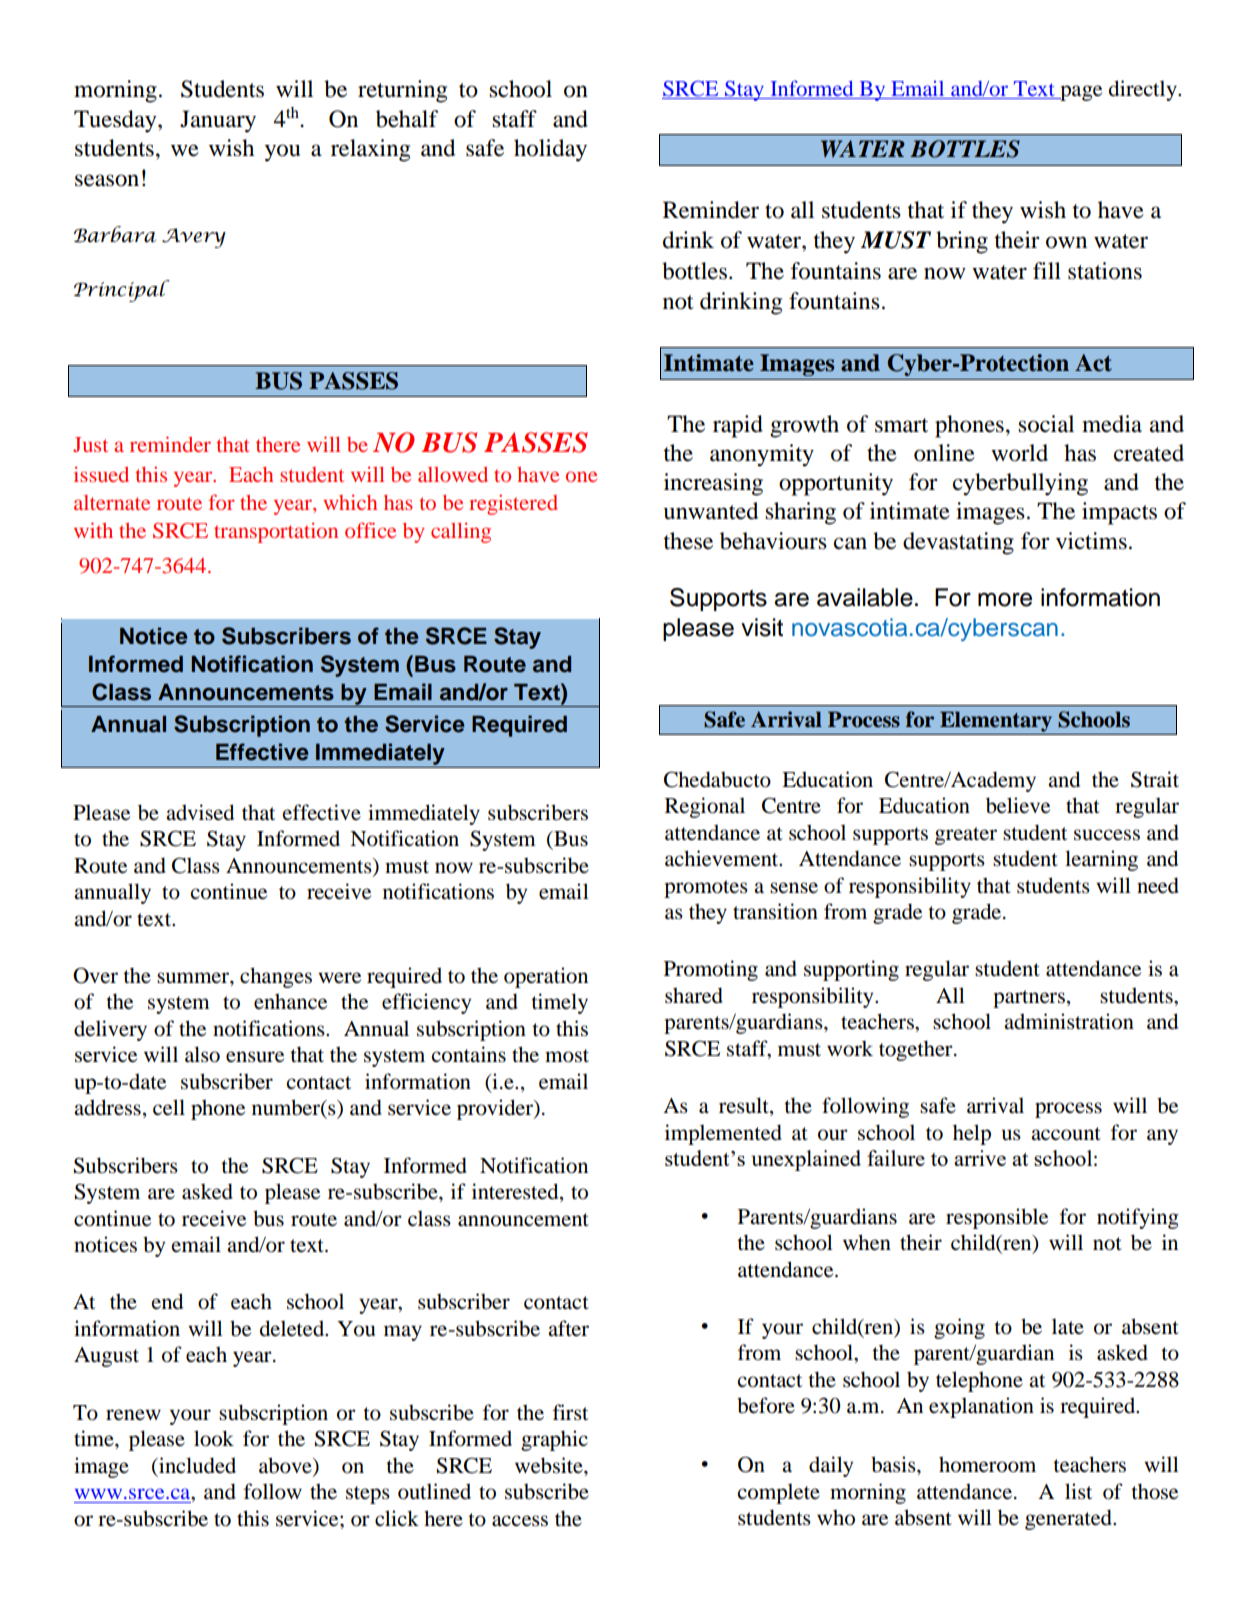 The image size is (1251, 1619). I want to click on advised, so click(200, 812).
